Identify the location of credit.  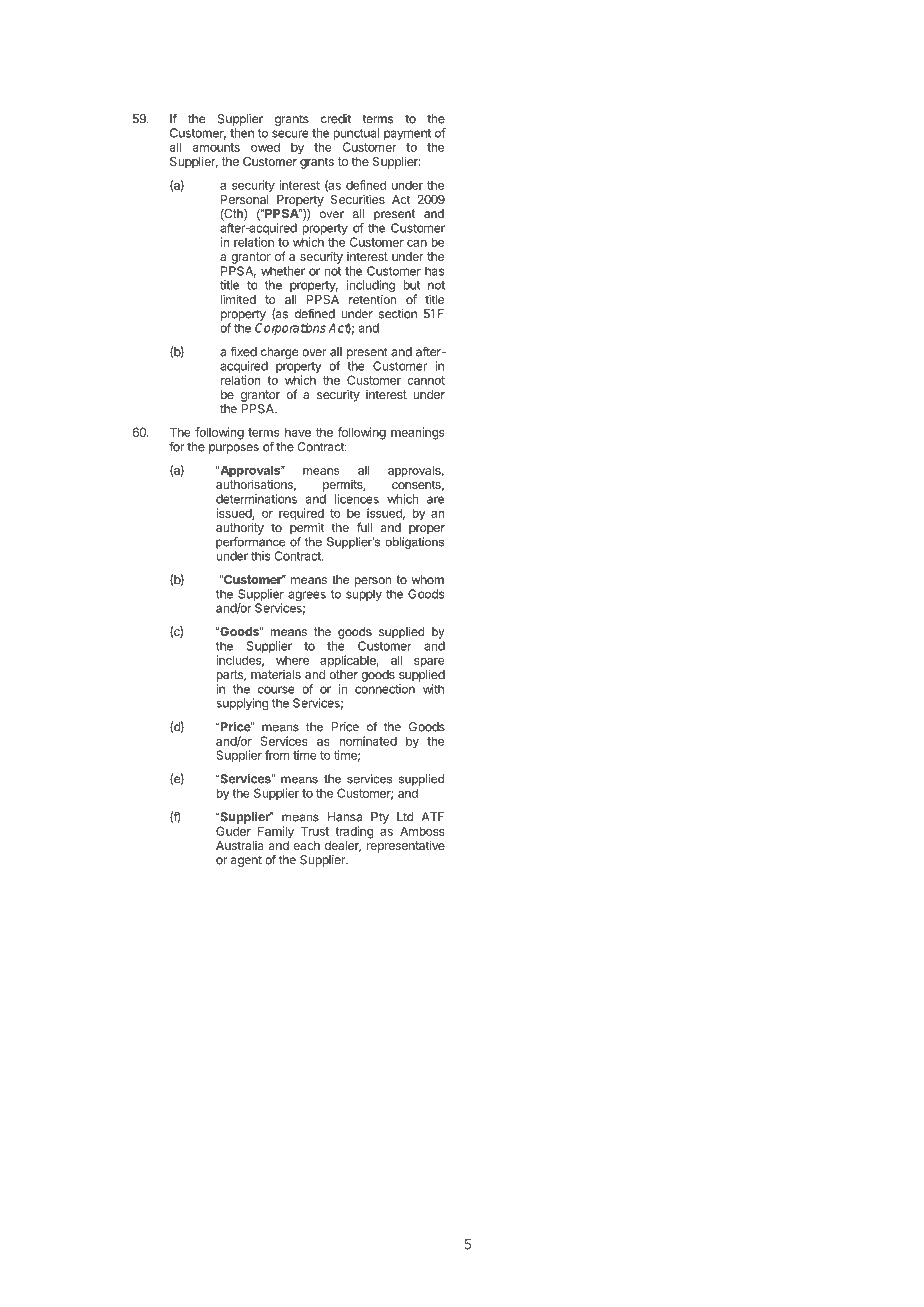
(336, 119).
